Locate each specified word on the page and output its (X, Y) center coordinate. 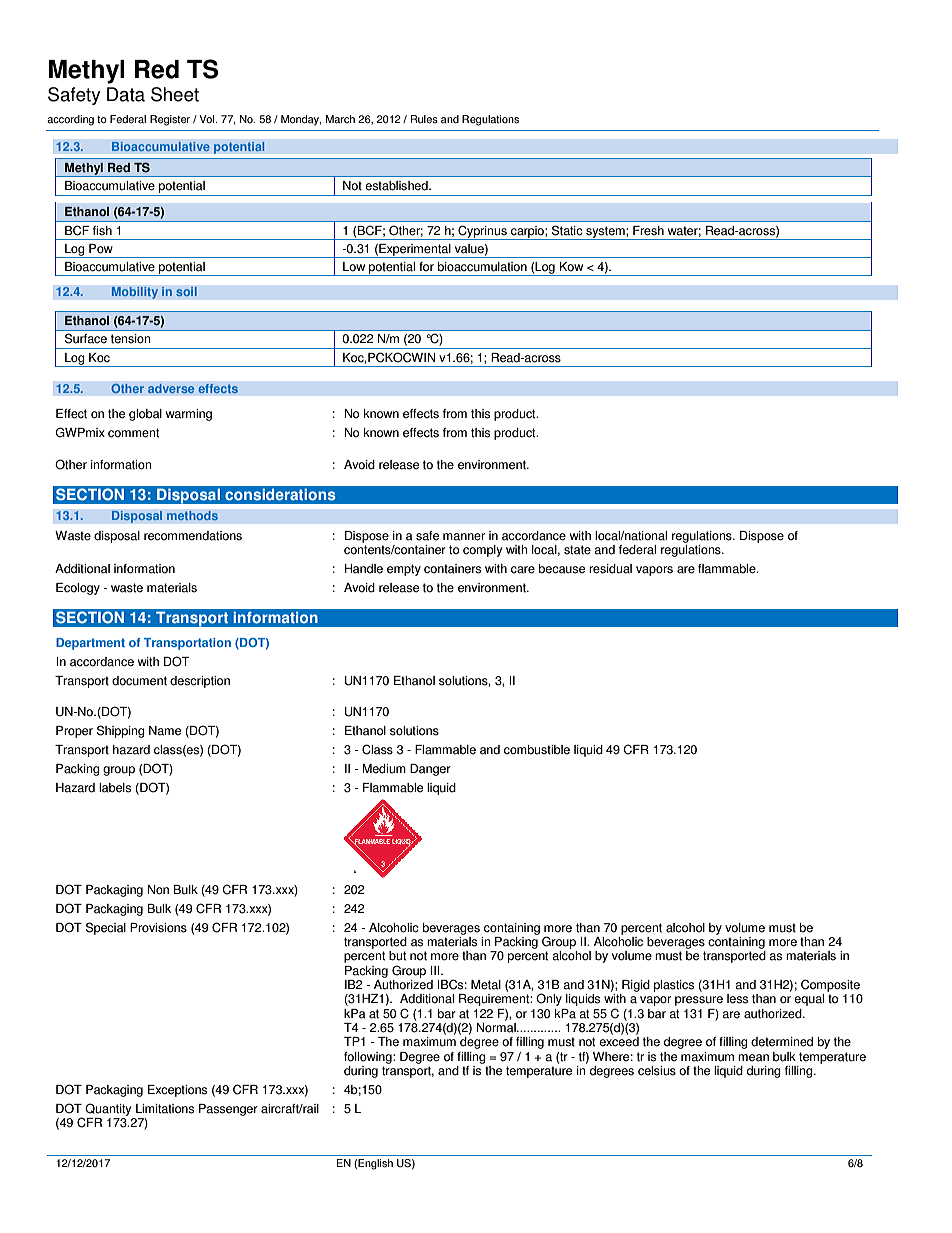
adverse (171, 388)
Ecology (78, 589)
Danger (430, 770)
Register (170, 120)
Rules (424, 119)
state (577, 550)
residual (610, 569)
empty (404, 570)
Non (158, 890)
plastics (674, 986)
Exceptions (177, 1091)
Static (567, 230)
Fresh (648, 231)
